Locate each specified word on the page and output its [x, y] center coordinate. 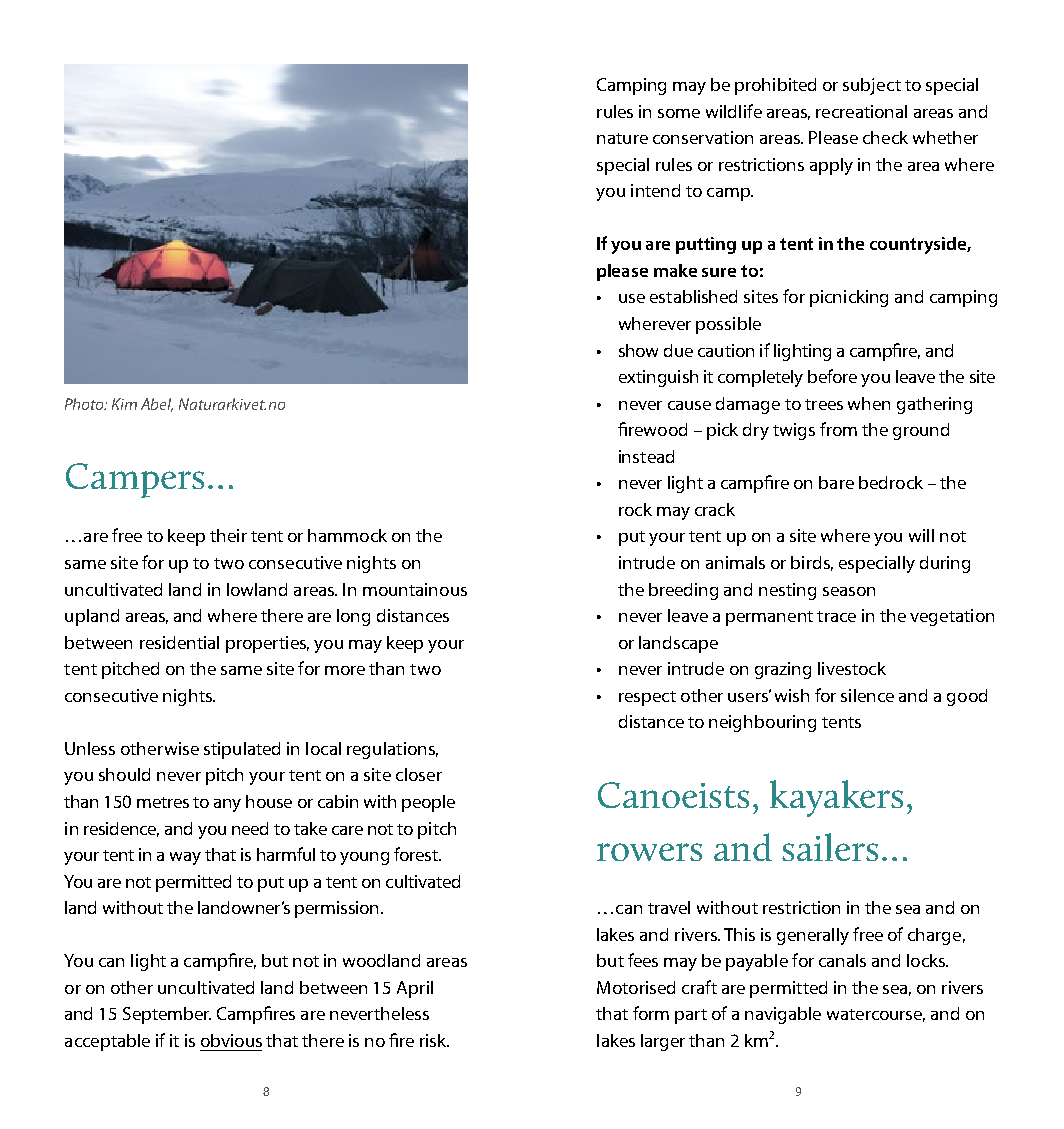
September [167, 1015]
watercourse [876, 1015]
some [679, 113]
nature [622, 138]
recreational [861, 111]
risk [434, 1040]
